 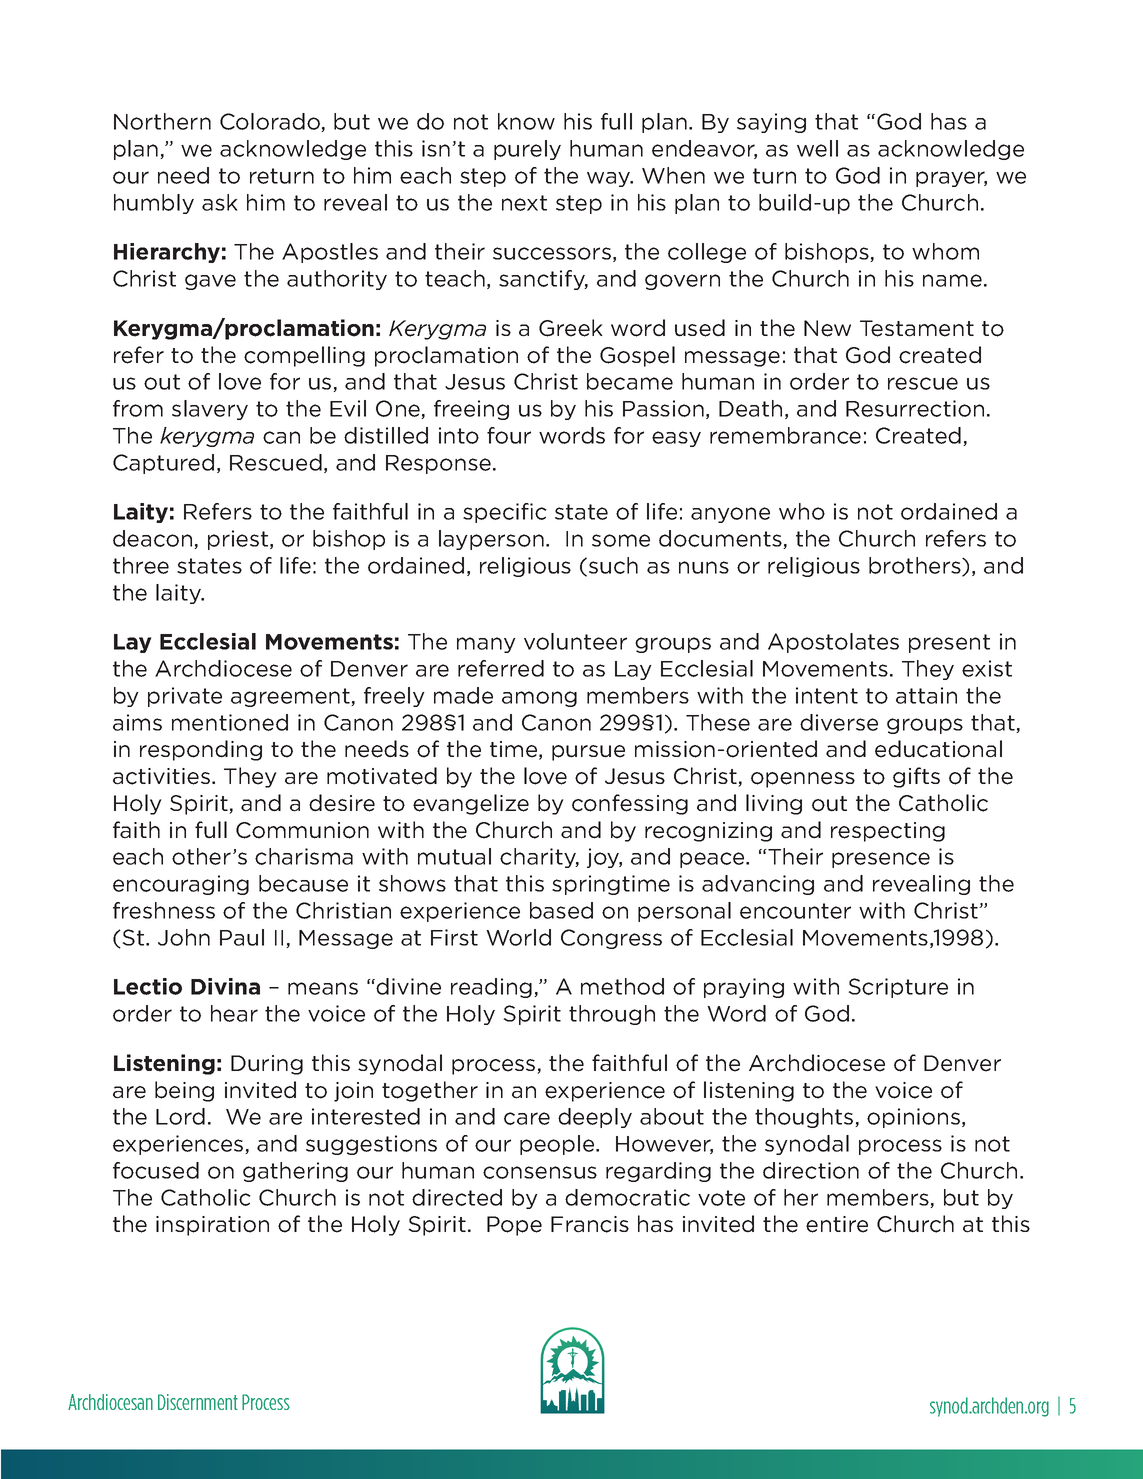 I want to click on Francis, so click(x=590, y=1224).
